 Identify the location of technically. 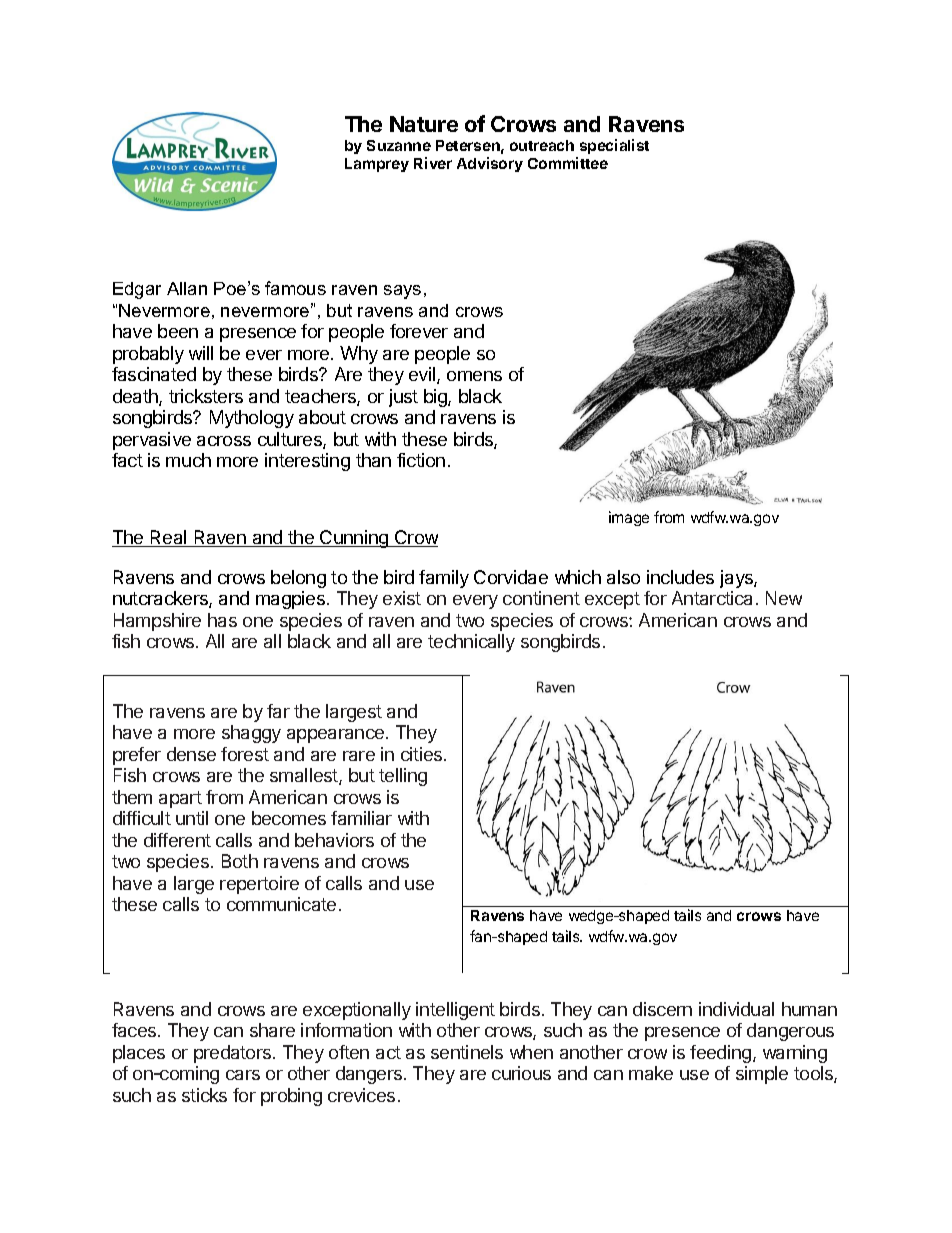
(471, 643).
